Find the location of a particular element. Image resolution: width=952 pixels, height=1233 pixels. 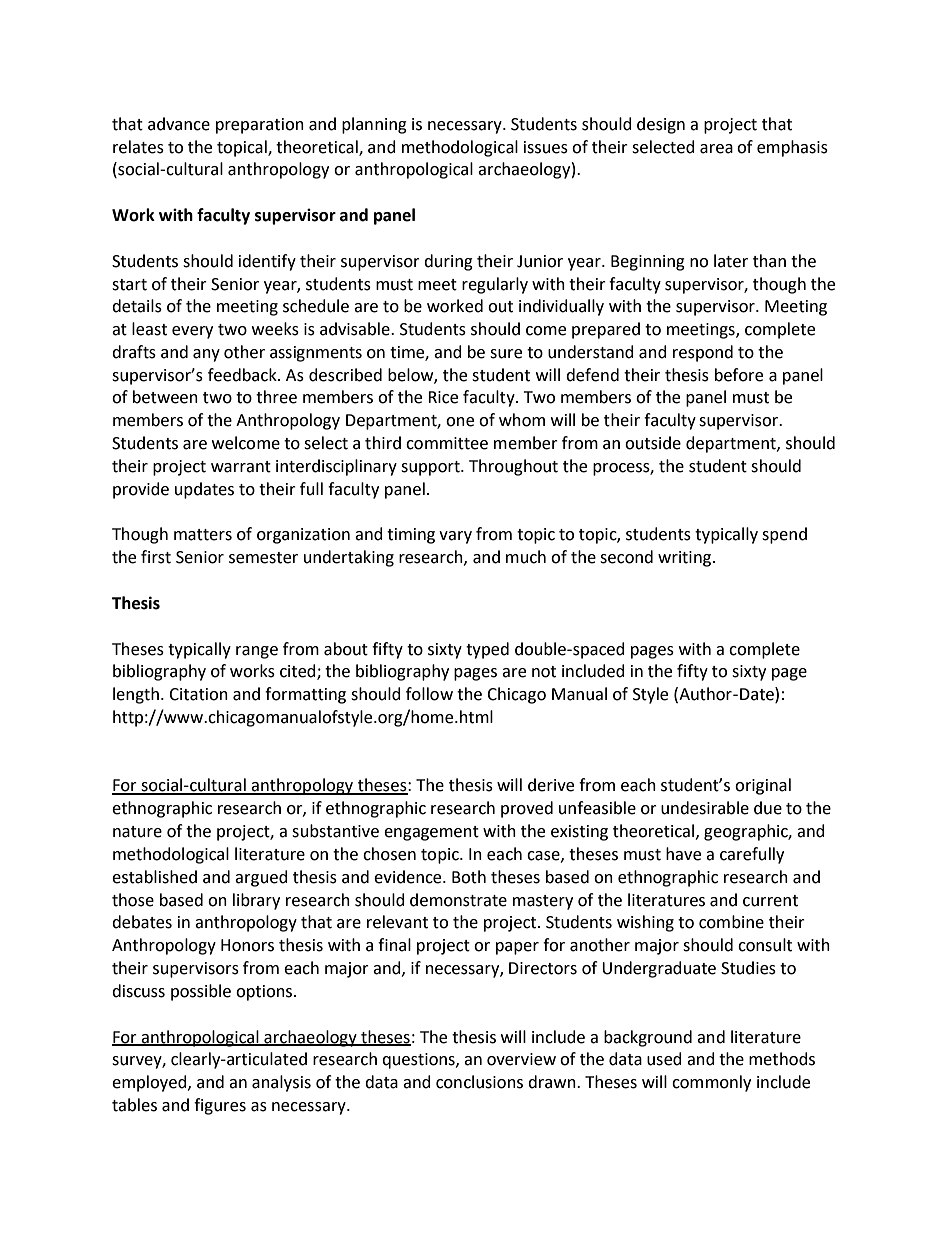

typed is located at coordinates (487, 650).
